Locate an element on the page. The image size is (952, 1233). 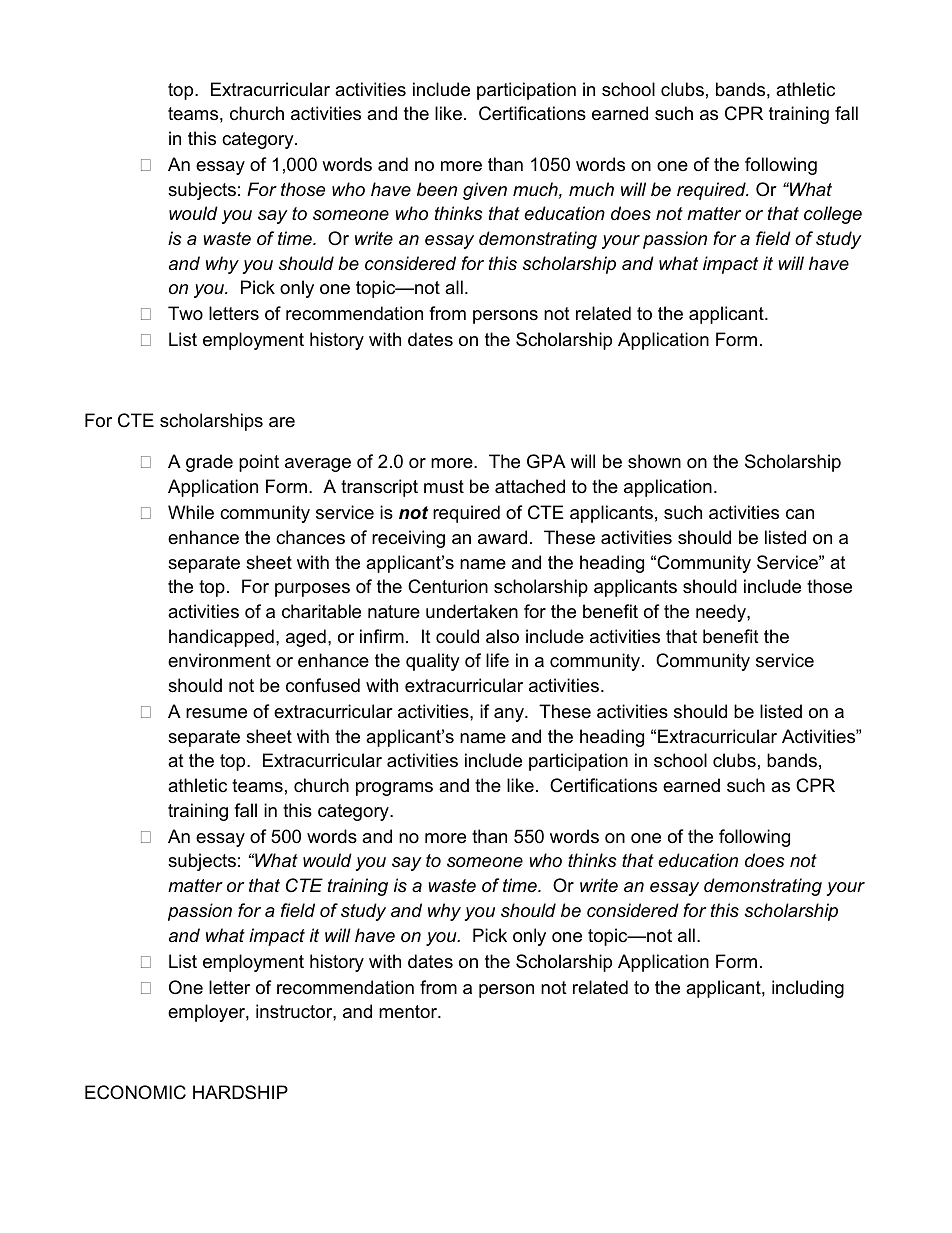
college is located at coordinates (833, 215).
